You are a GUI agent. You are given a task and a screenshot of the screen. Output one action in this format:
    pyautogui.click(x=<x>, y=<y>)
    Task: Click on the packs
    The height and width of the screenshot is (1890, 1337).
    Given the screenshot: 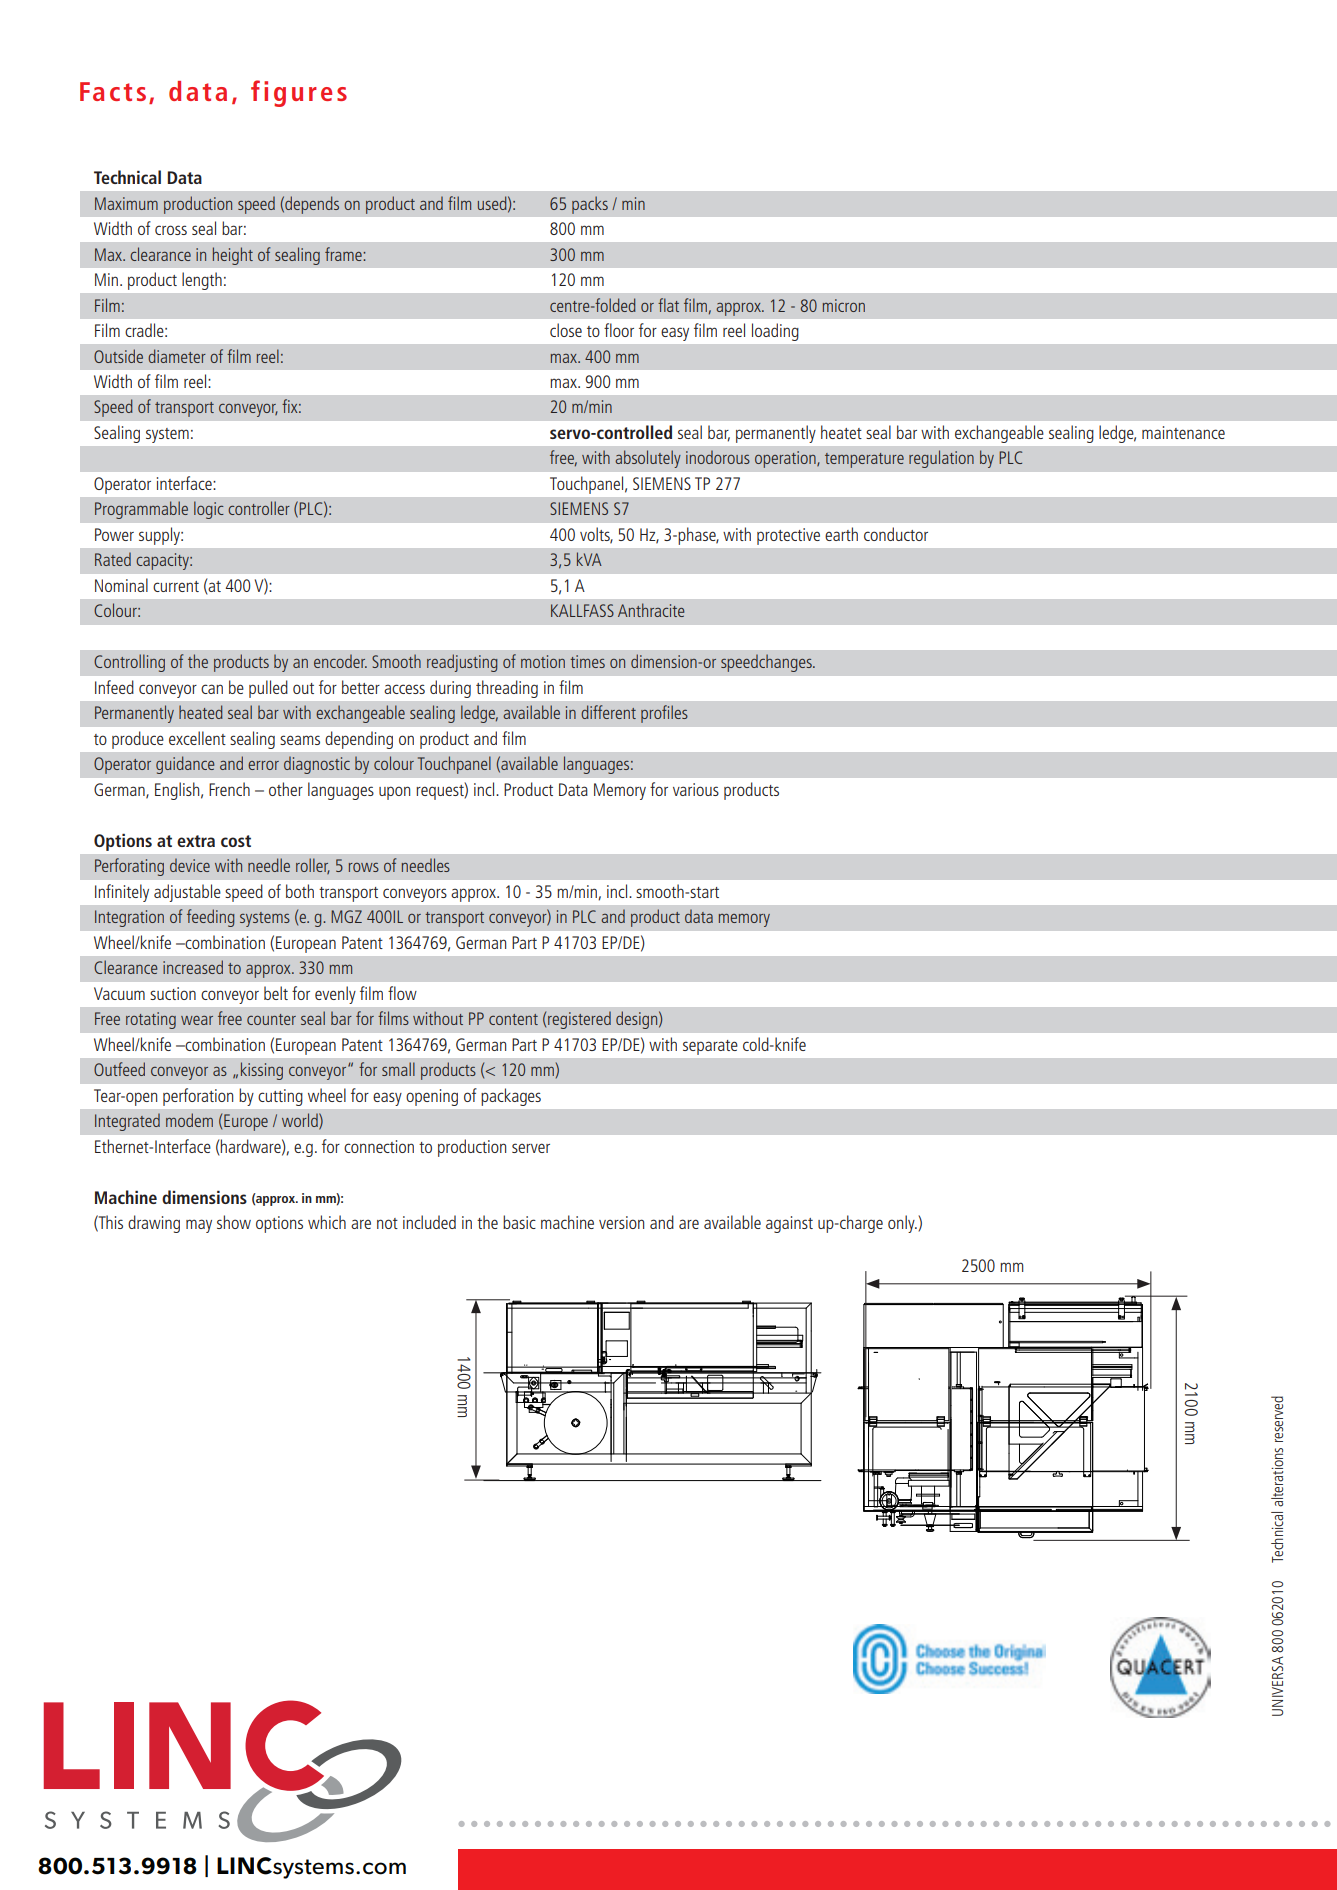 What is the action you would take?
    pyautogui.click(x=590, y=205)
